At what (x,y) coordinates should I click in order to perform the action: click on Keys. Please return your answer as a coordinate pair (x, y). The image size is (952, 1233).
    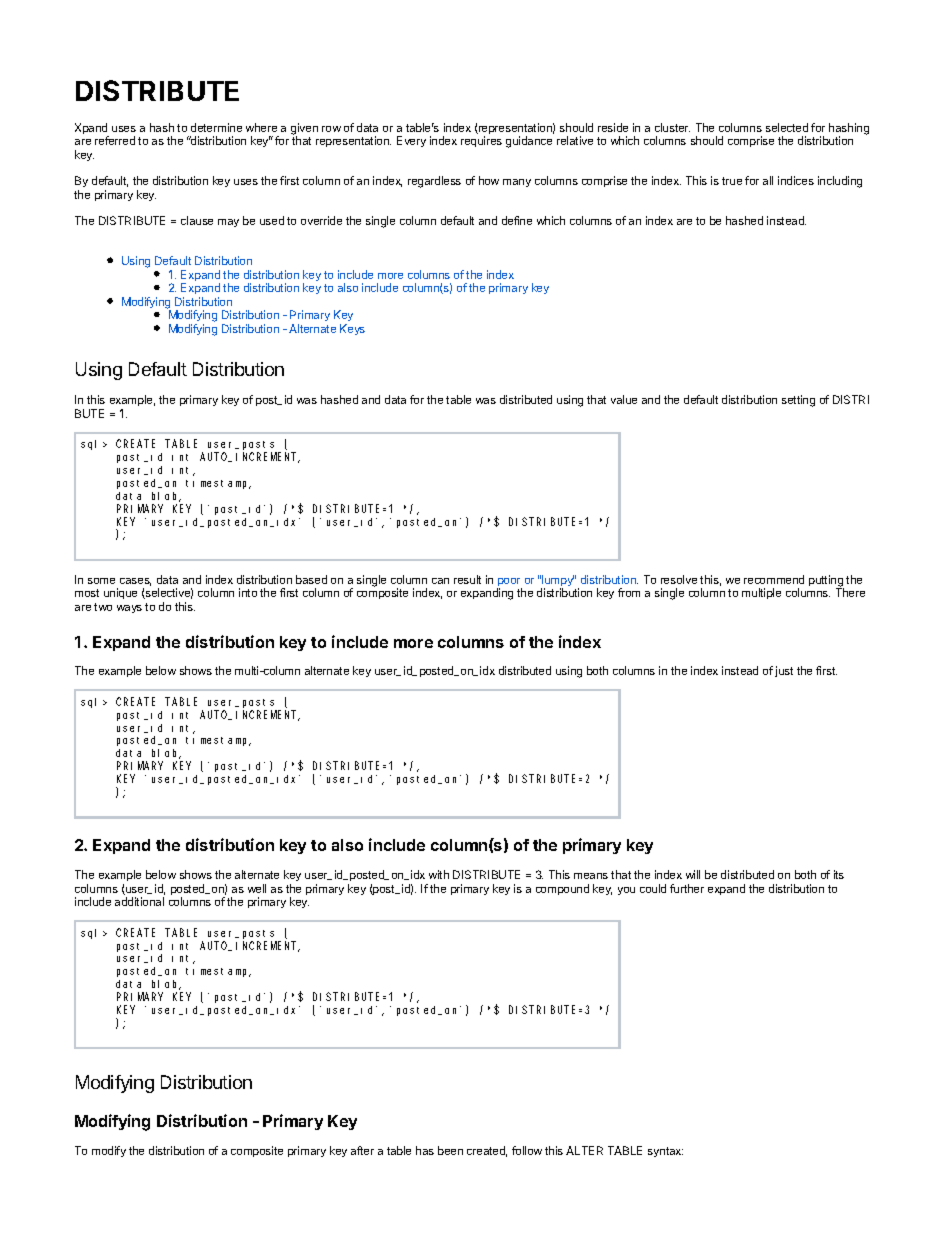
    Looking at the image, I should click on (352, 329).
